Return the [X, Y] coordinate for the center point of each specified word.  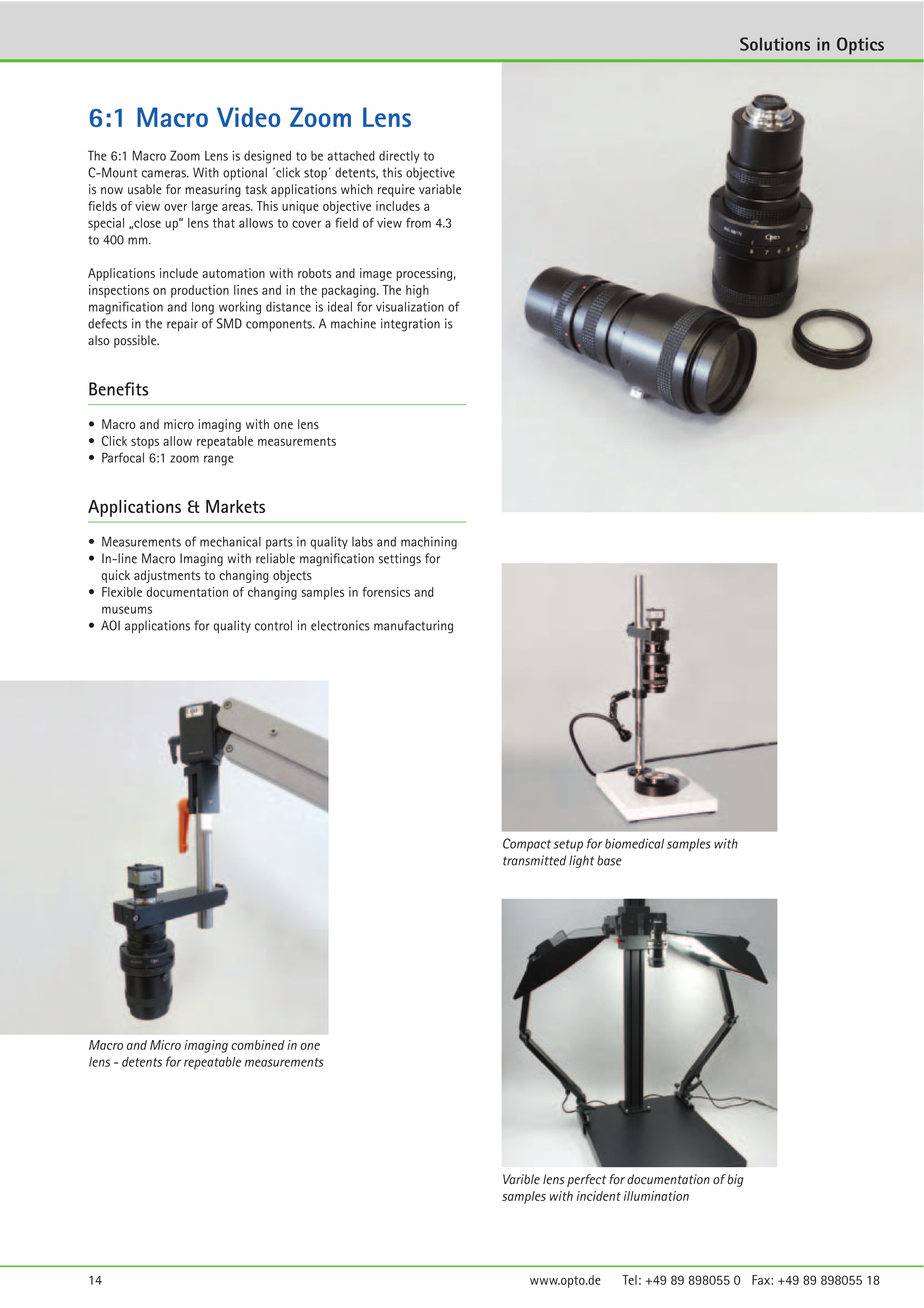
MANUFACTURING [413, 627]
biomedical [634, 843]
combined [258, 1045]
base [609, 860]
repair [182, 324]
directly [399, 157]
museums [127, 610]
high [417, 291]
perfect [586, 1180]
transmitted [534, 860]
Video [248, 117]
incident [599, 1196]
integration [410, 325]
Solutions [775, 44]
